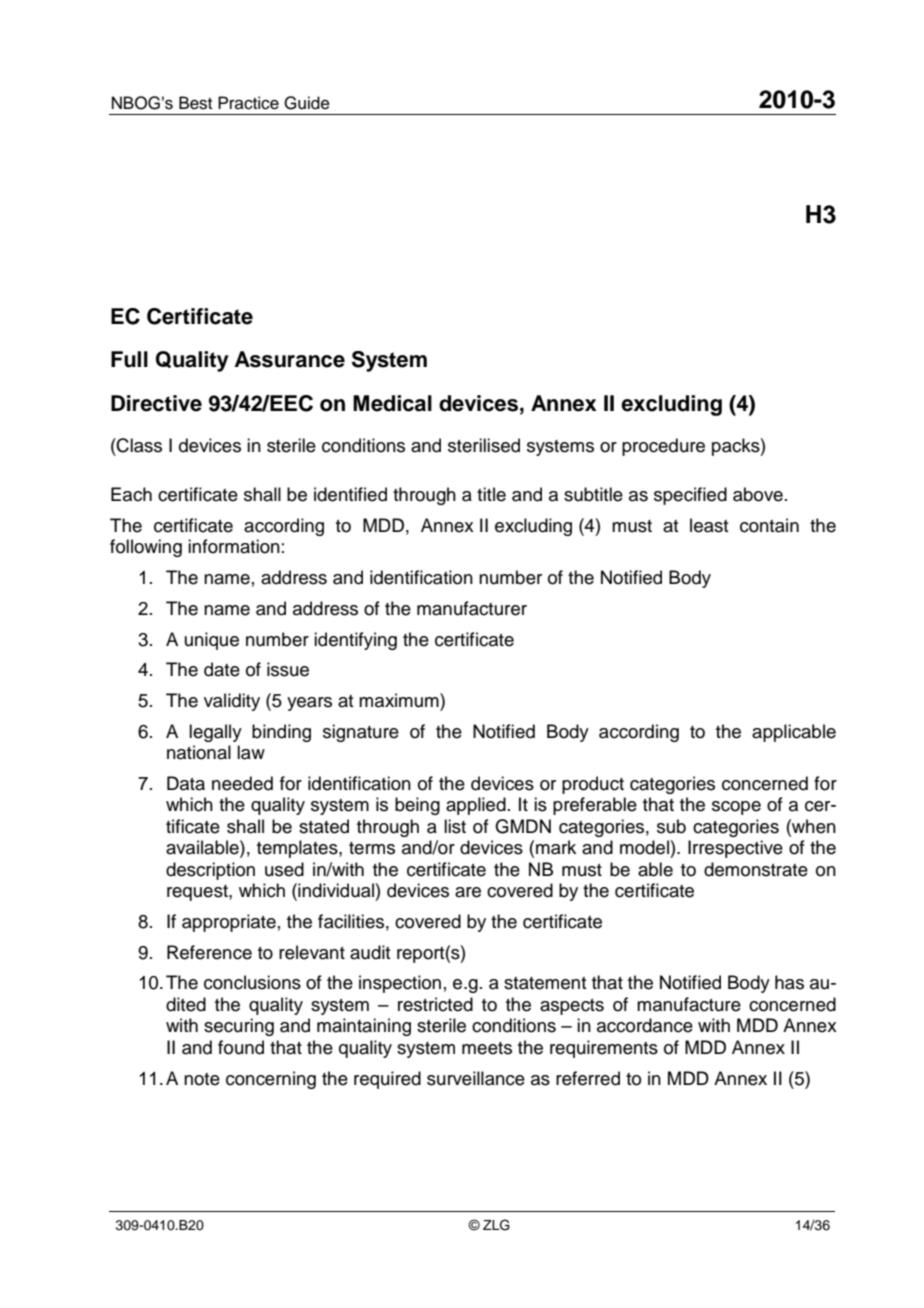  Describe the element at coordinates (129, 359) in the screenshot. I see `Full` at that location.
